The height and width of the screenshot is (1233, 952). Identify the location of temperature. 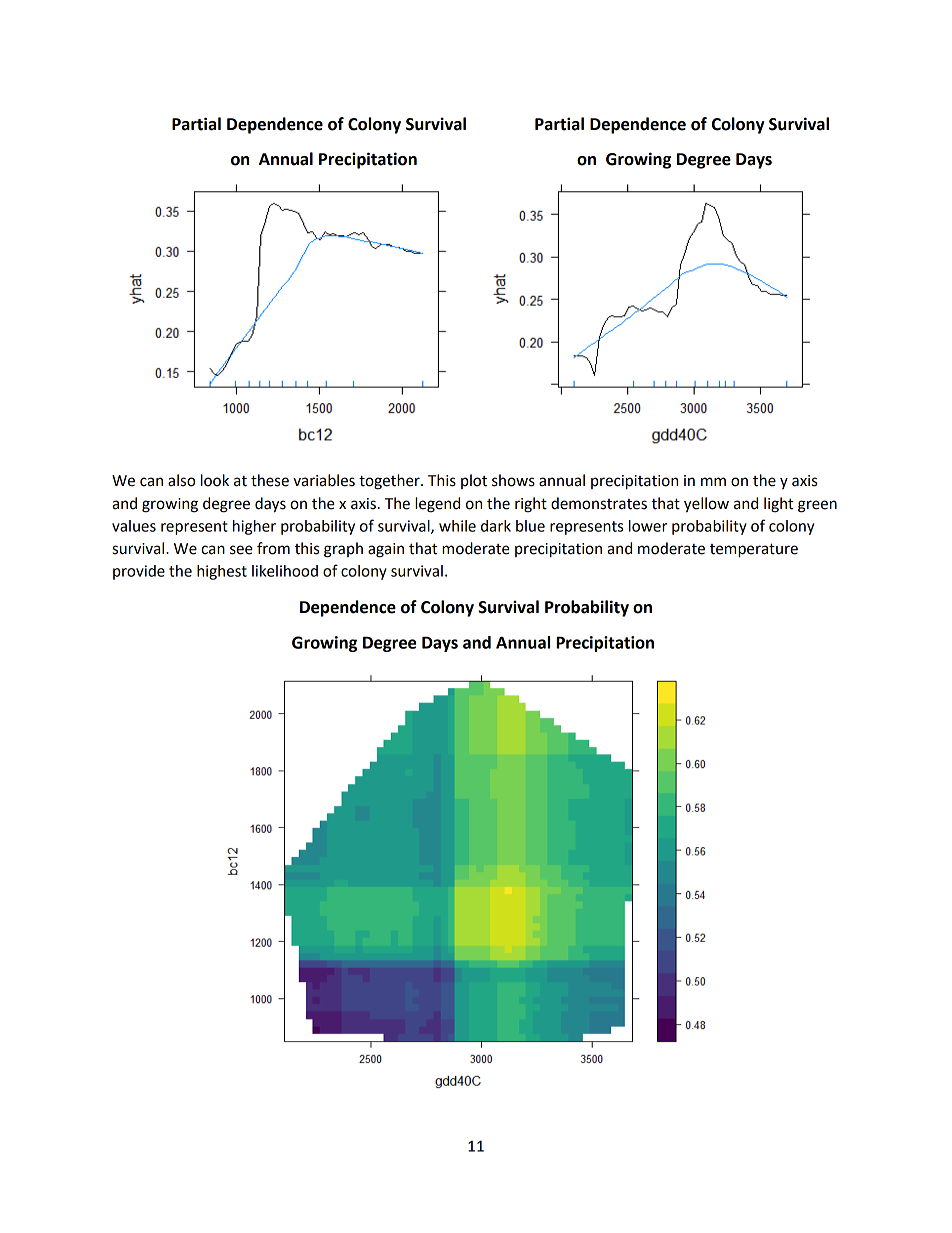
(754, 550).
